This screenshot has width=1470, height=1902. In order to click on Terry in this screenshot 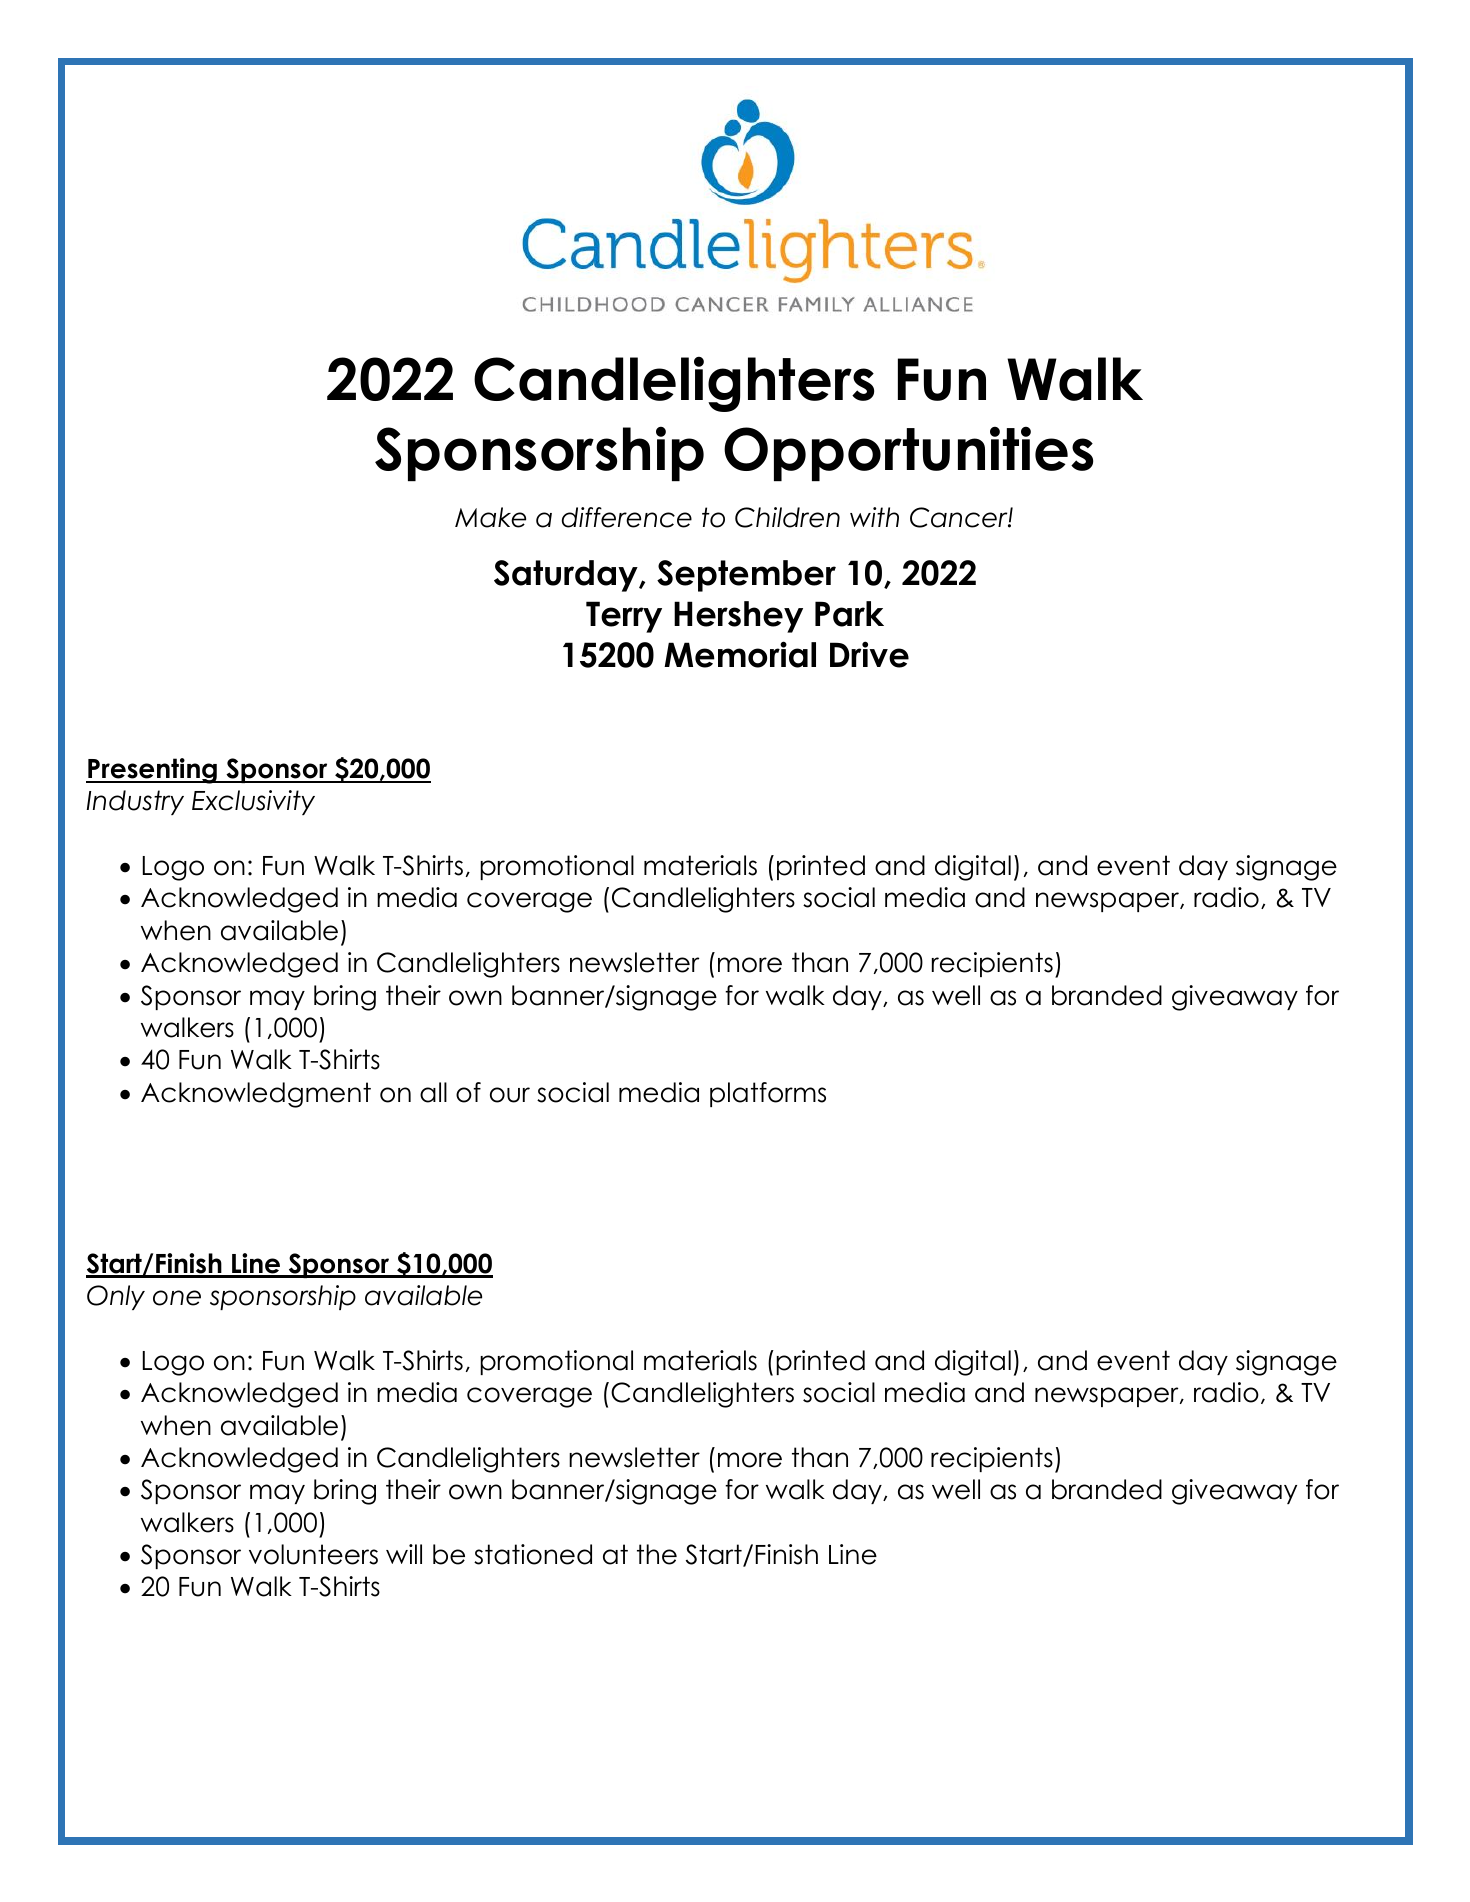, I will do `click(624, 617)`.
